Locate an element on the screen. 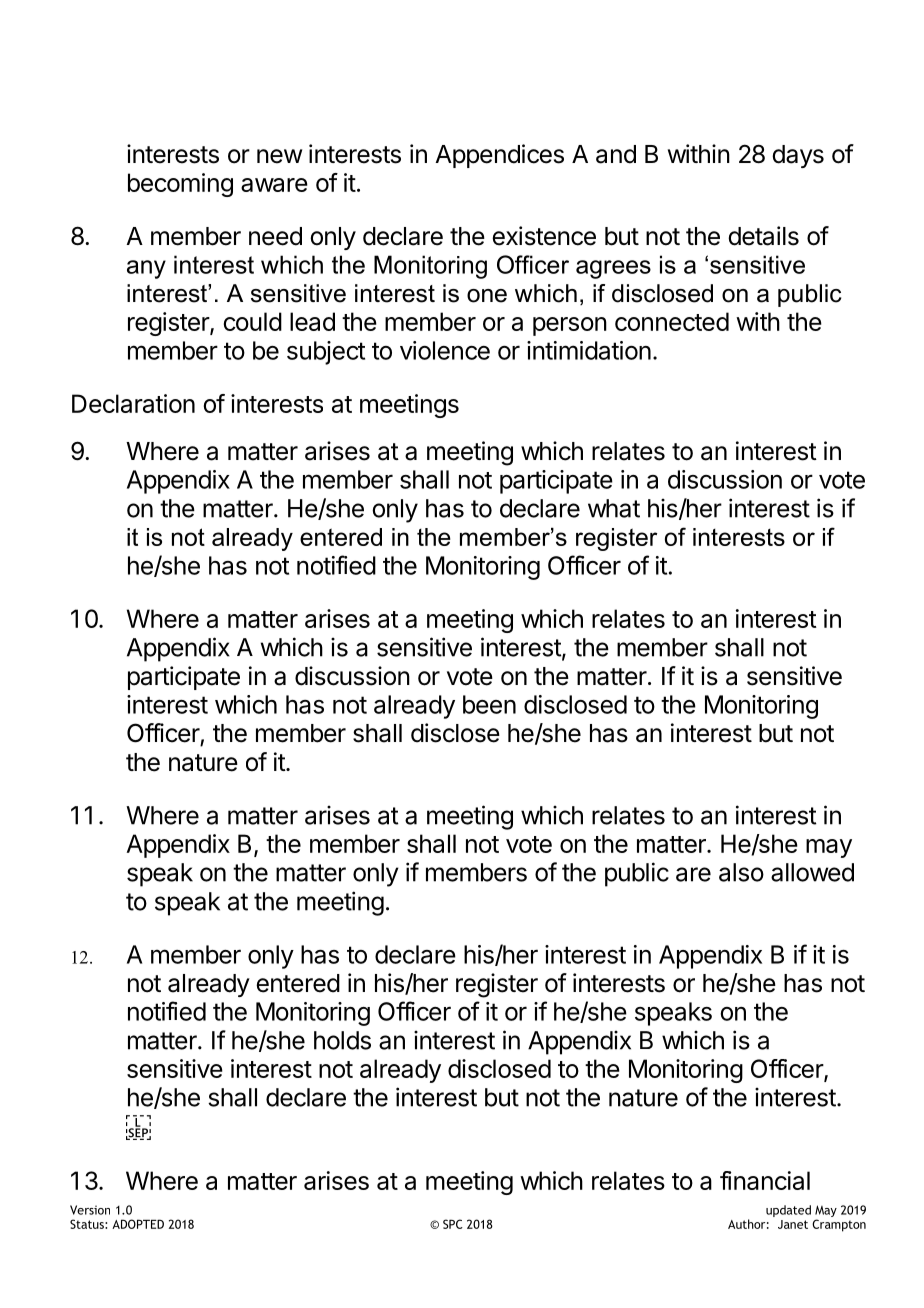  details is located at coordinates (763, 236).
